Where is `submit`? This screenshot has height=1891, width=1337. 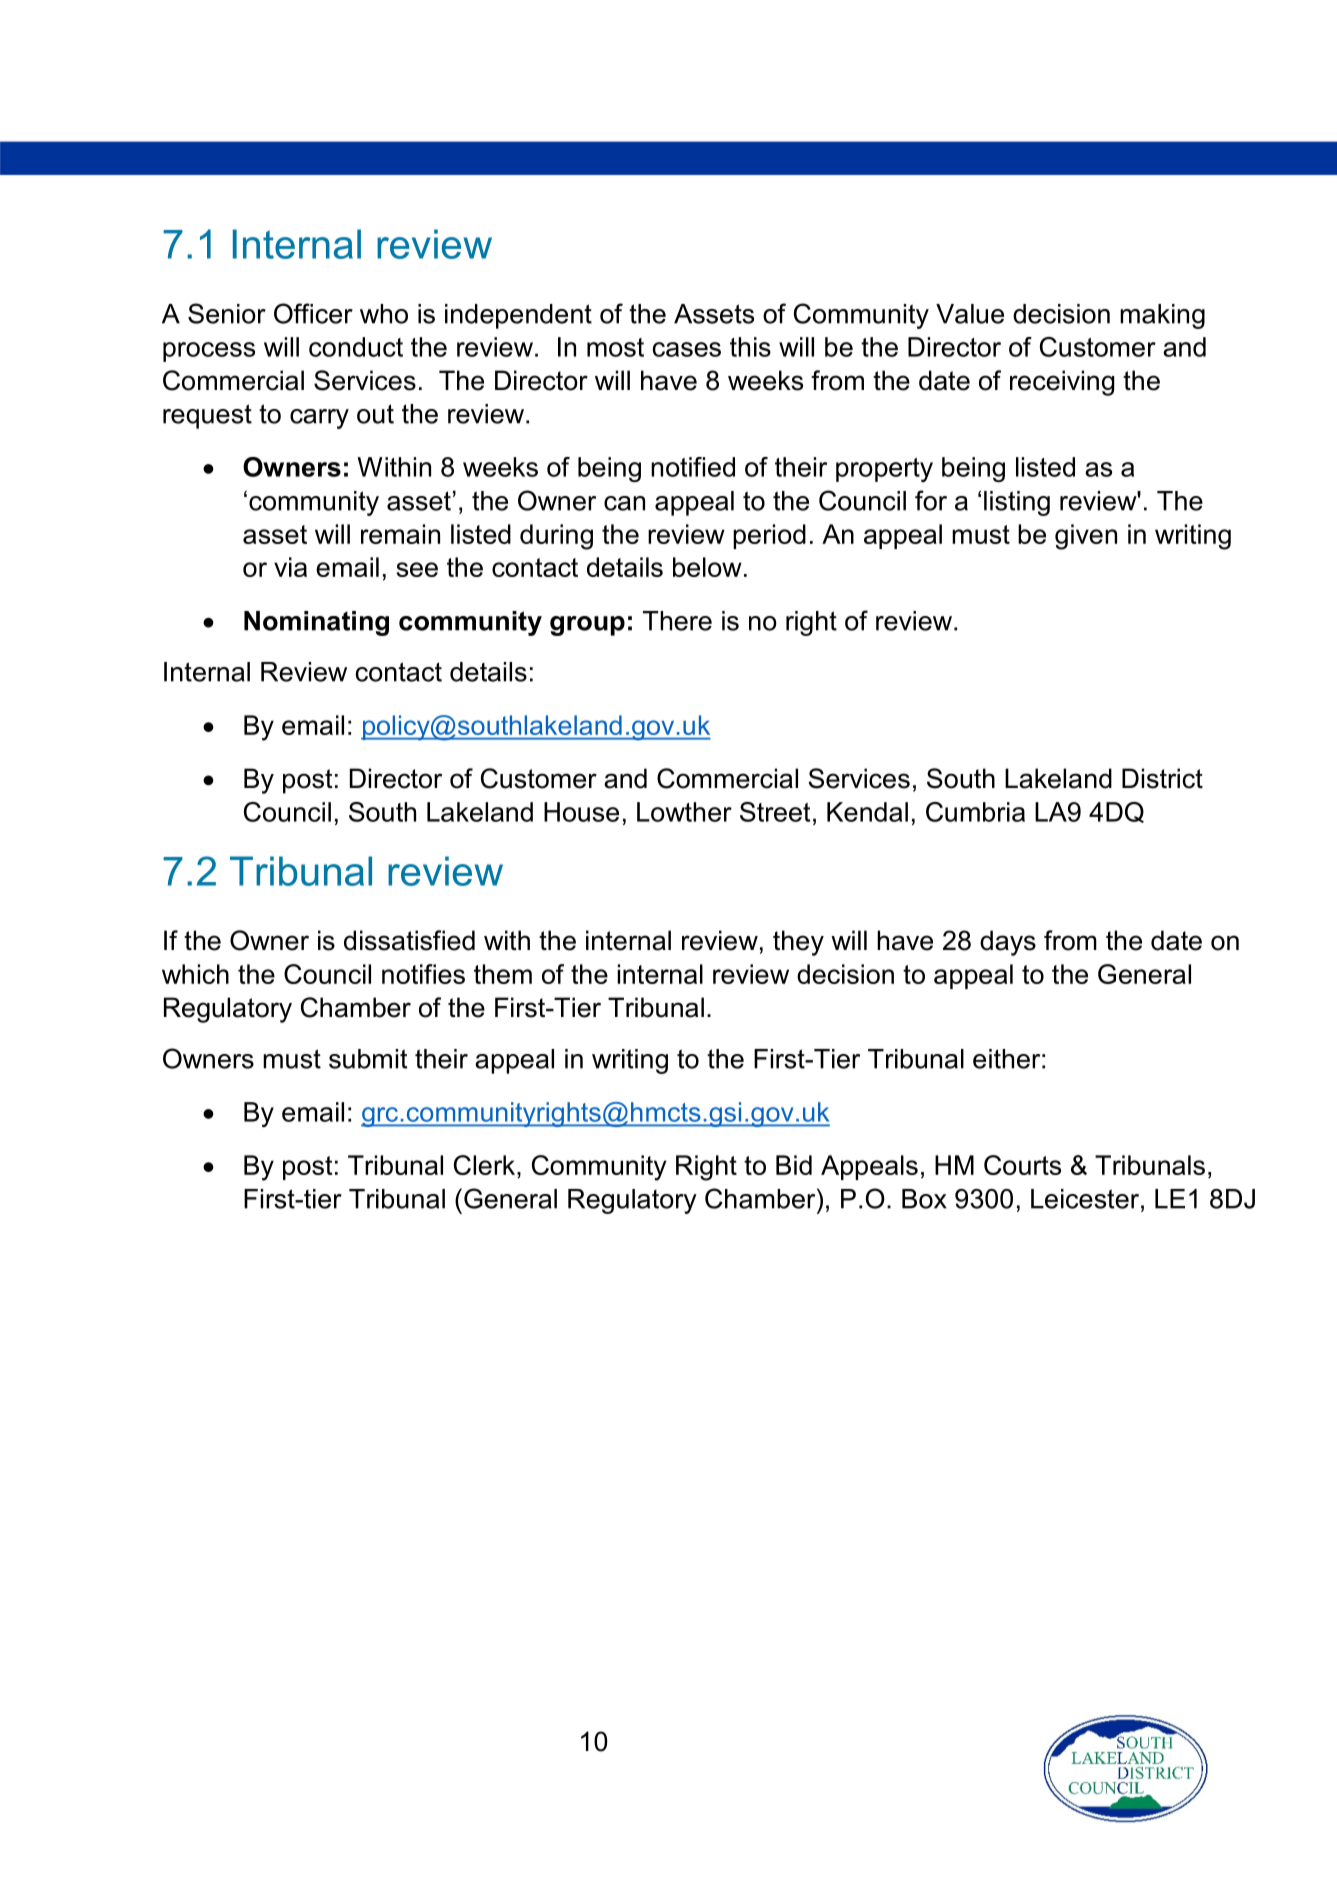 submit is located at coordinates (368, 1059).
